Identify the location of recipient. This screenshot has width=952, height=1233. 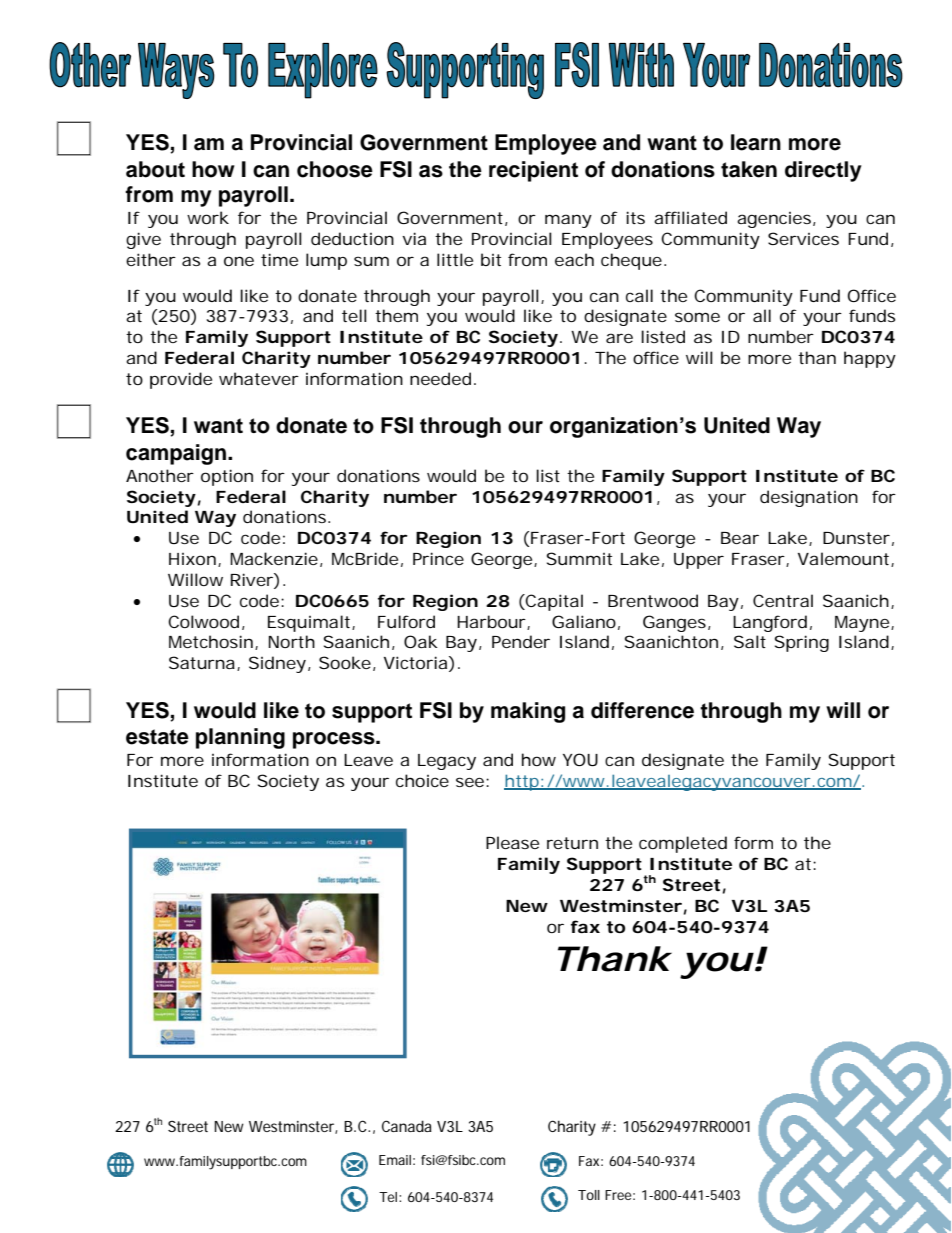
(533, 171).
